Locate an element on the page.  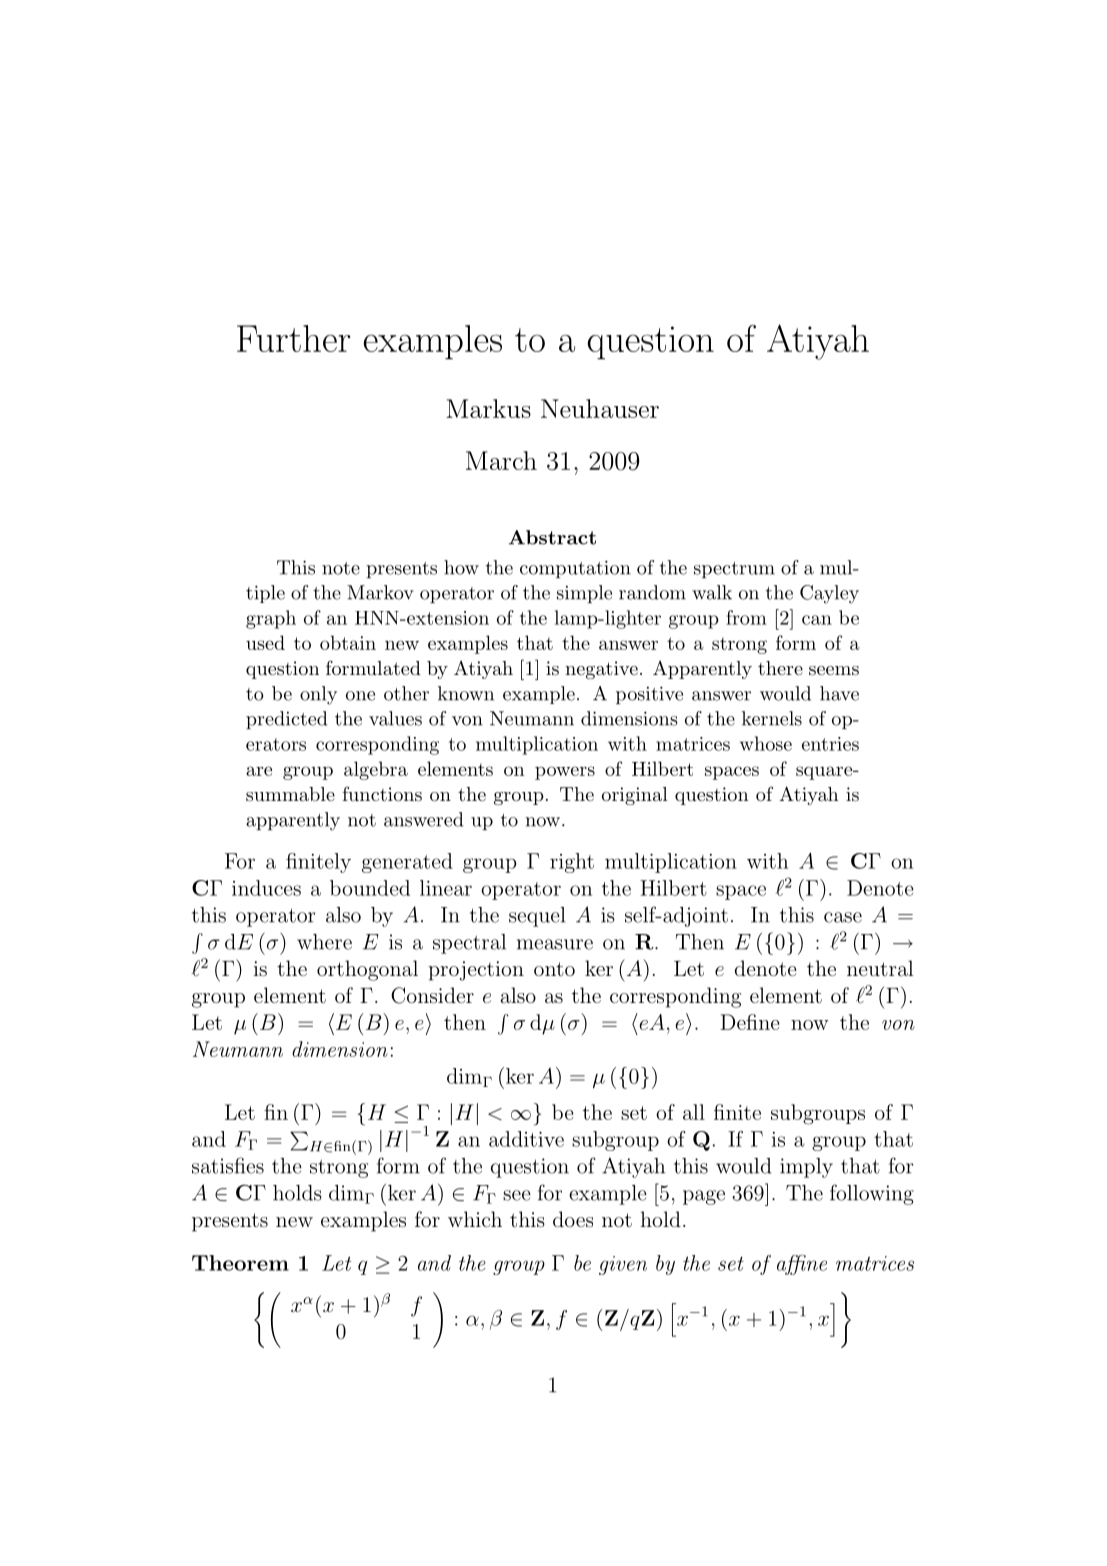
Further is located at coordinates (293, 338).
